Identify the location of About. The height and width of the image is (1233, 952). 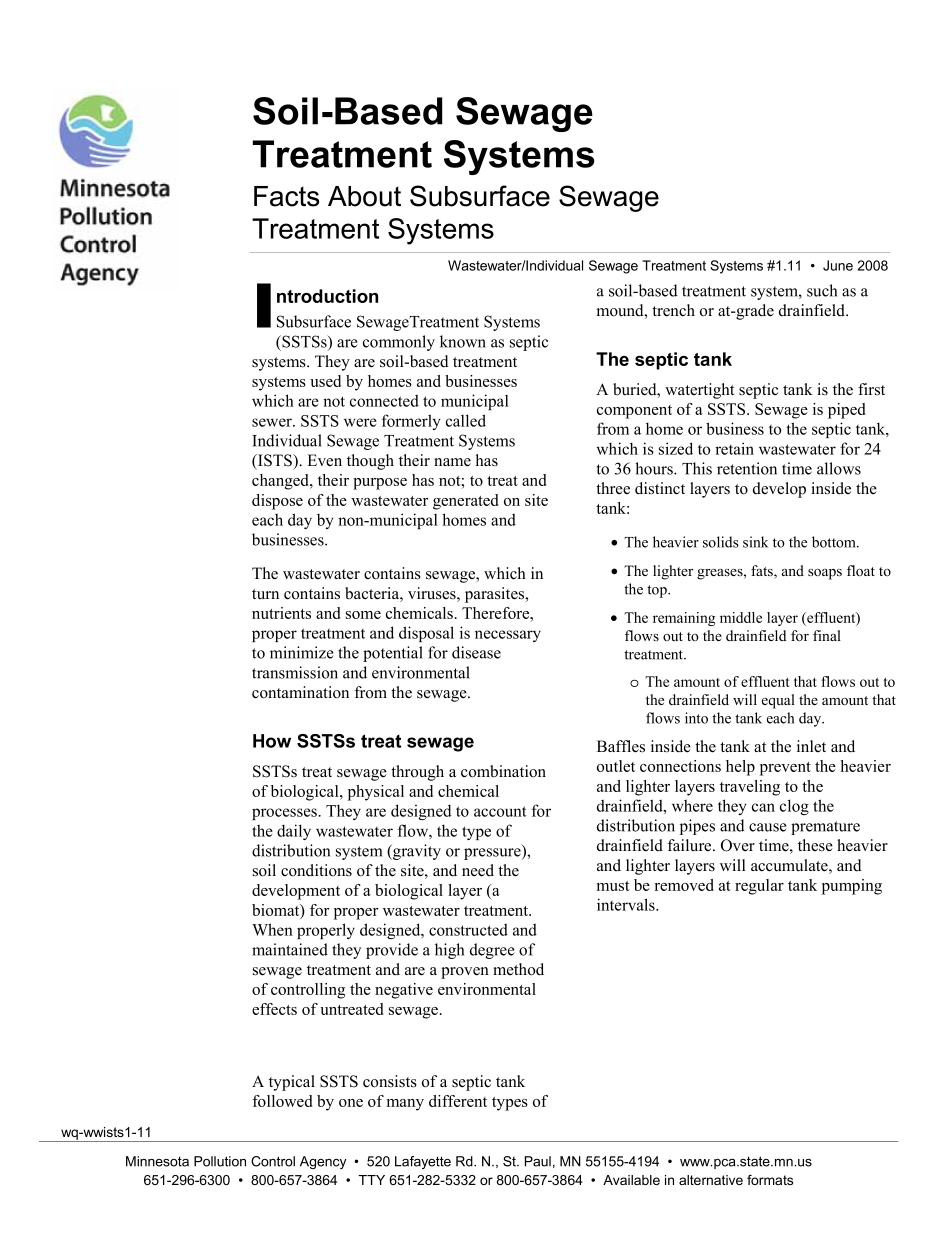
(364, 196).
